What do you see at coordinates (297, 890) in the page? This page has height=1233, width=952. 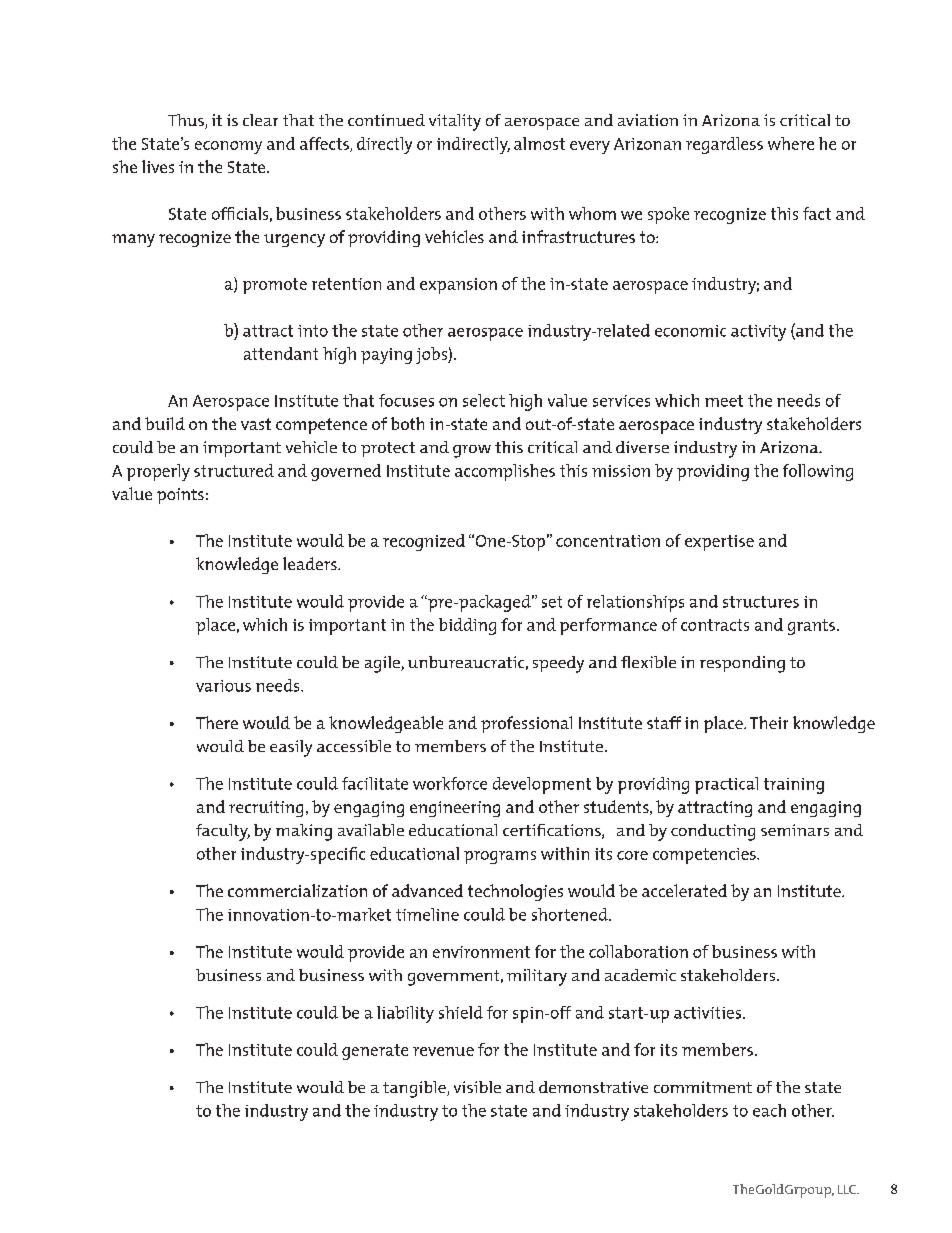 I see `commercialization` at bounding box center [297, 890].
